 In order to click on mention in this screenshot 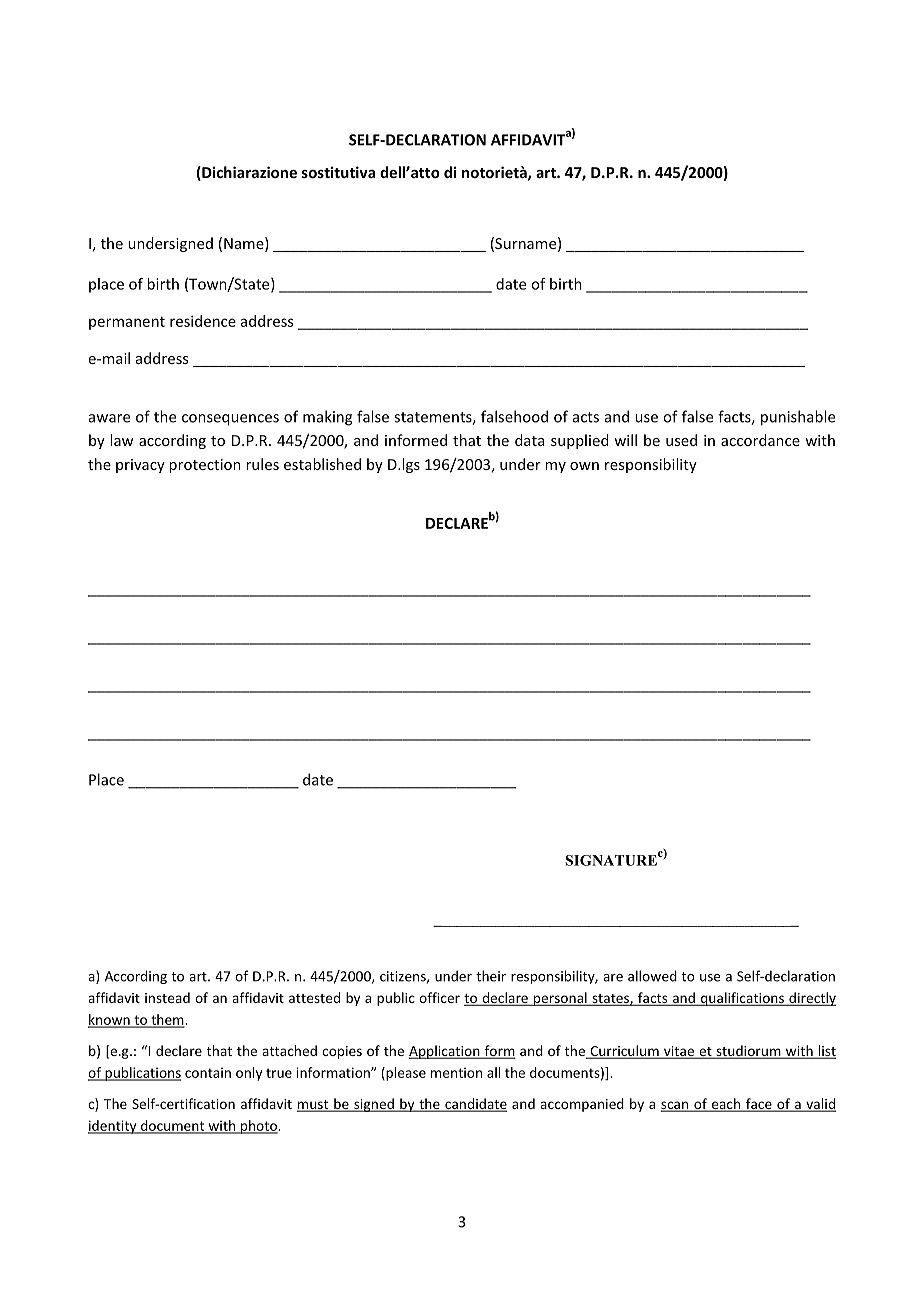, I will do `click(456, 1073)`.
